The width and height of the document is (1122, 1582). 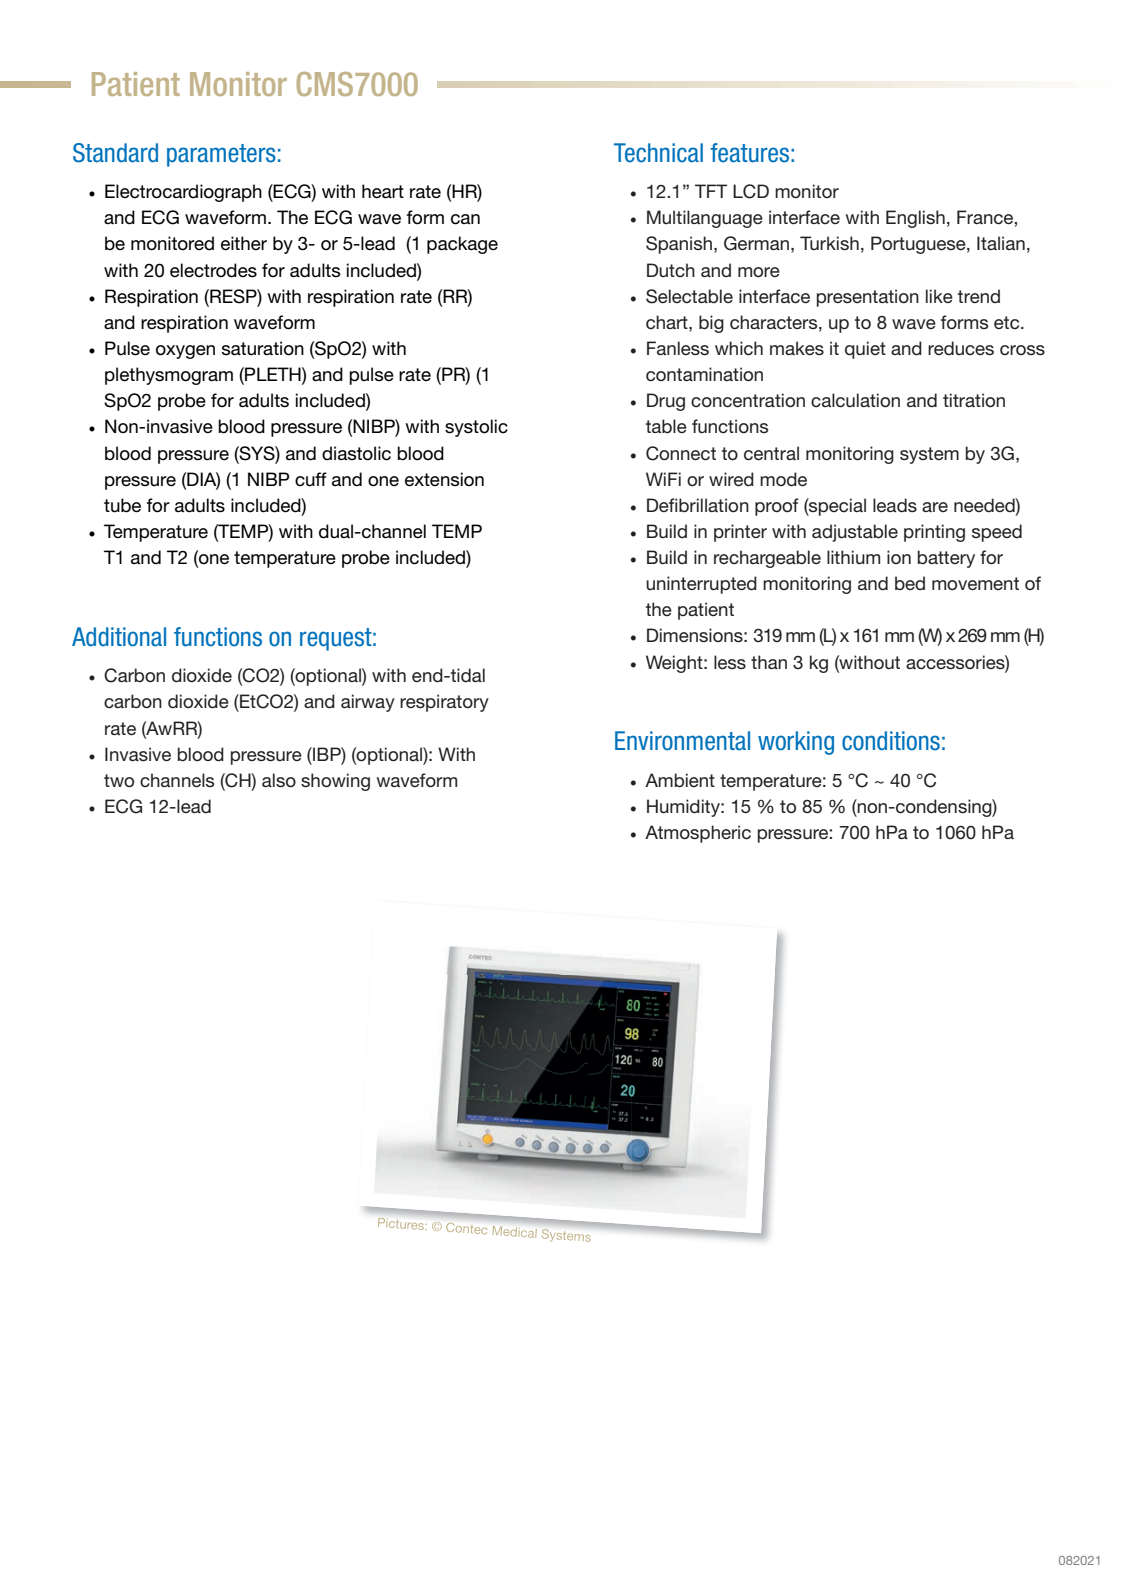 What do you see at coordinates (915, 219) in the document?
I see `English` at bounding box center [915, 219].
